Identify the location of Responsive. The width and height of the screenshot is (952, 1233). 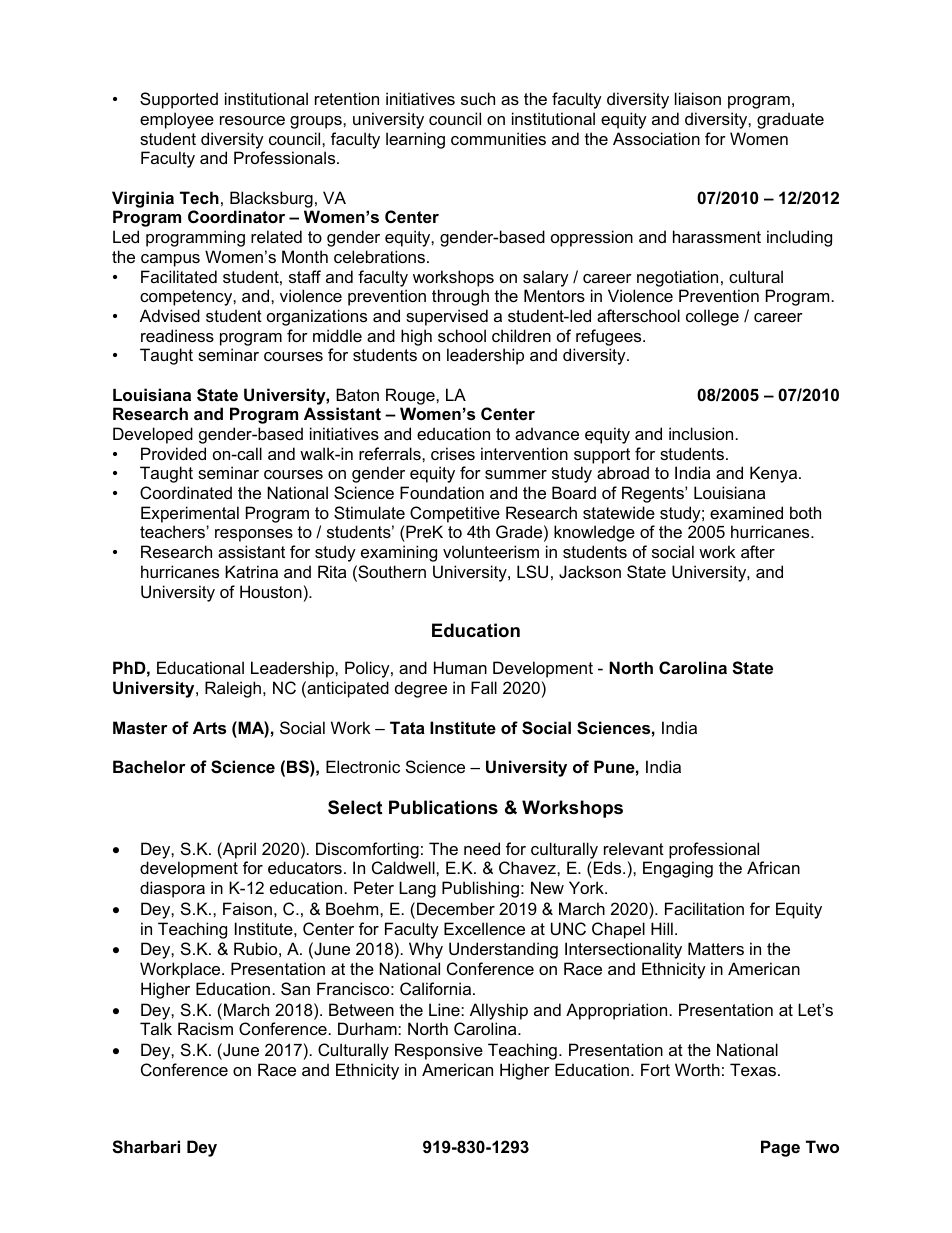
(439, 1051).
